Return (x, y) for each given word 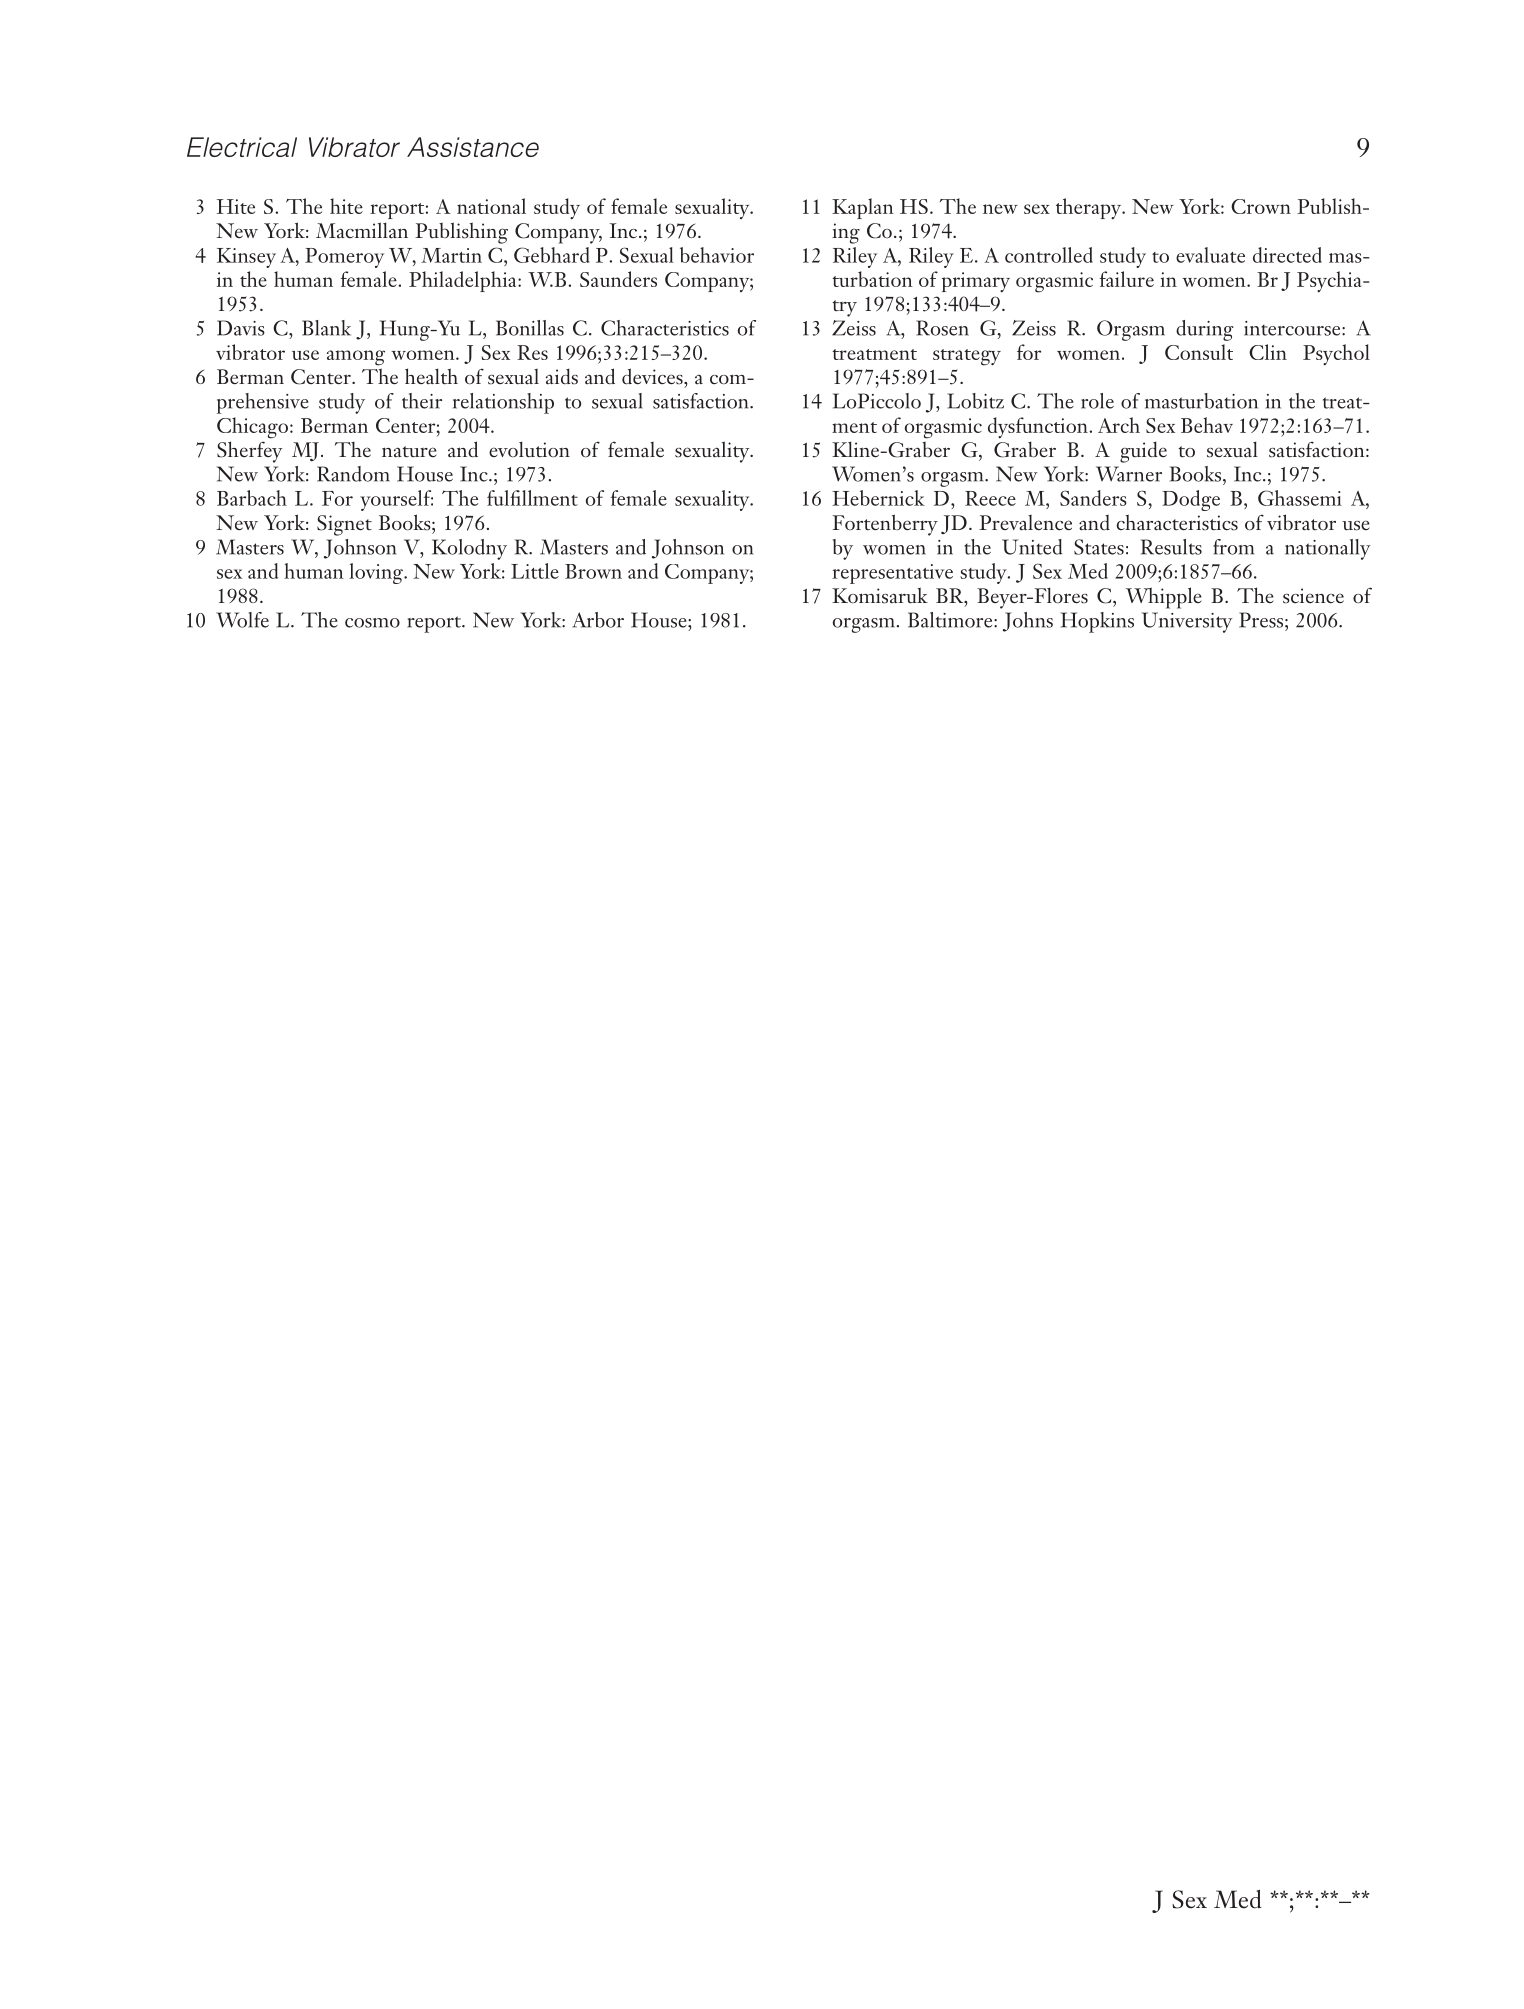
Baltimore (951, 620)
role (1097, 401)
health (431, 376)
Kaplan (863, 208)
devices (653, 376)
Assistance (473, 147)
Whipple (1164, 598)
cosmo (372, 623)
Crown (1261, 206)
